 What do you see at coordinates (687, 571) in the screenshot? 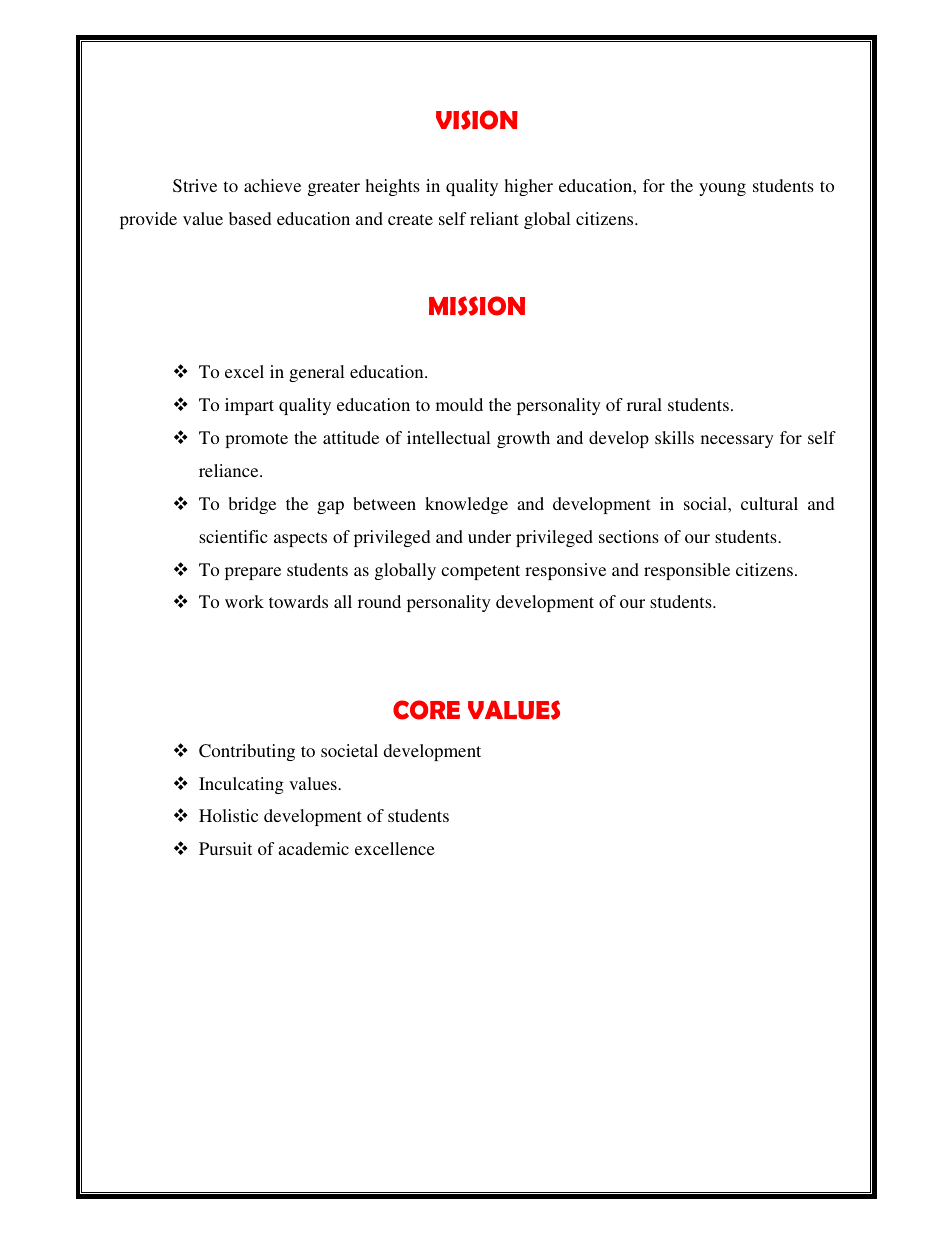
I see `responsible` at bounding box center [687, 571].
